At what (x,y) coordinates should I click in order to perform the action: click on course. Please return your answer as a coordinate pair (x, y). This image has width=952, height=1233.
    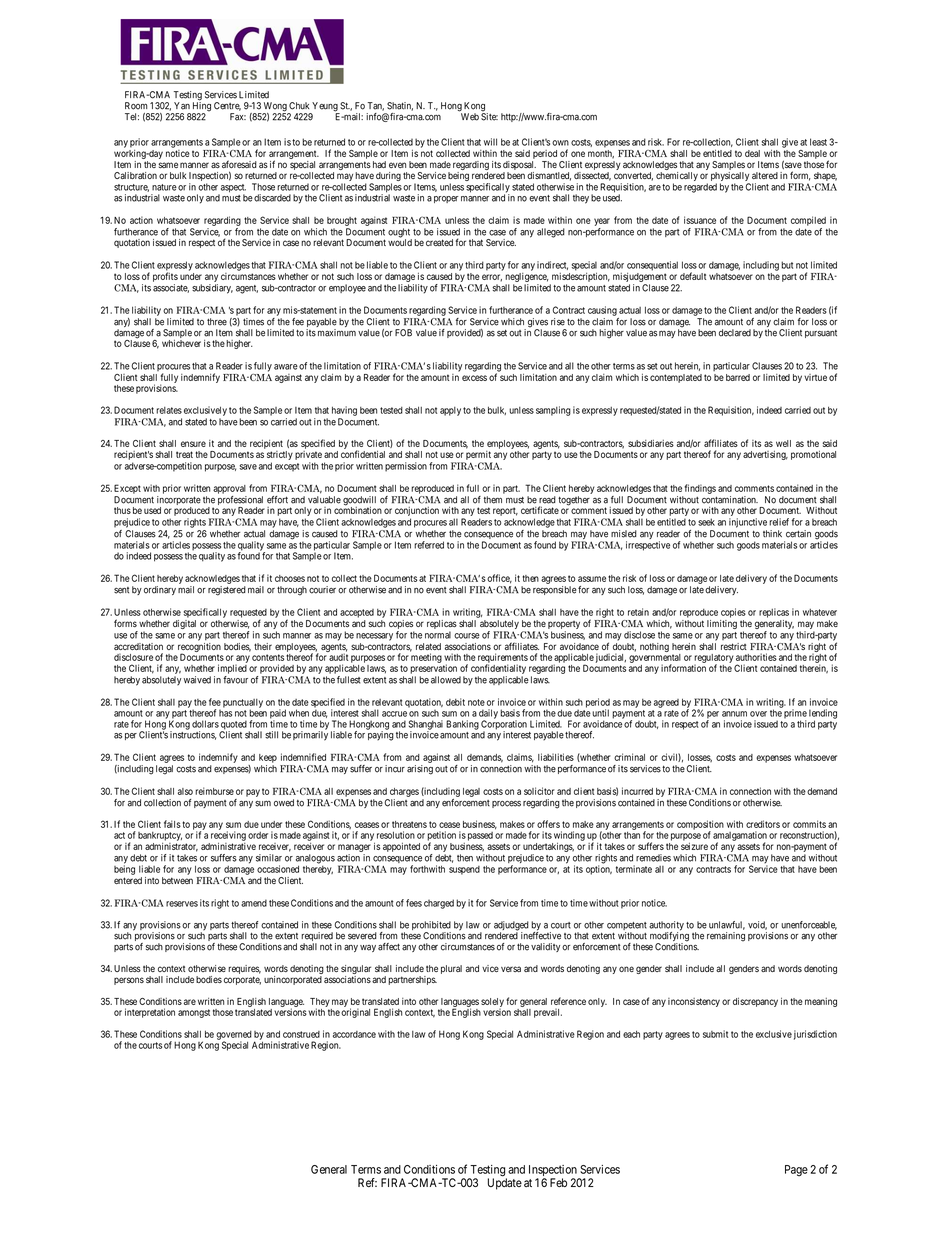
    Looking at the image, I should click on (467, 636).
